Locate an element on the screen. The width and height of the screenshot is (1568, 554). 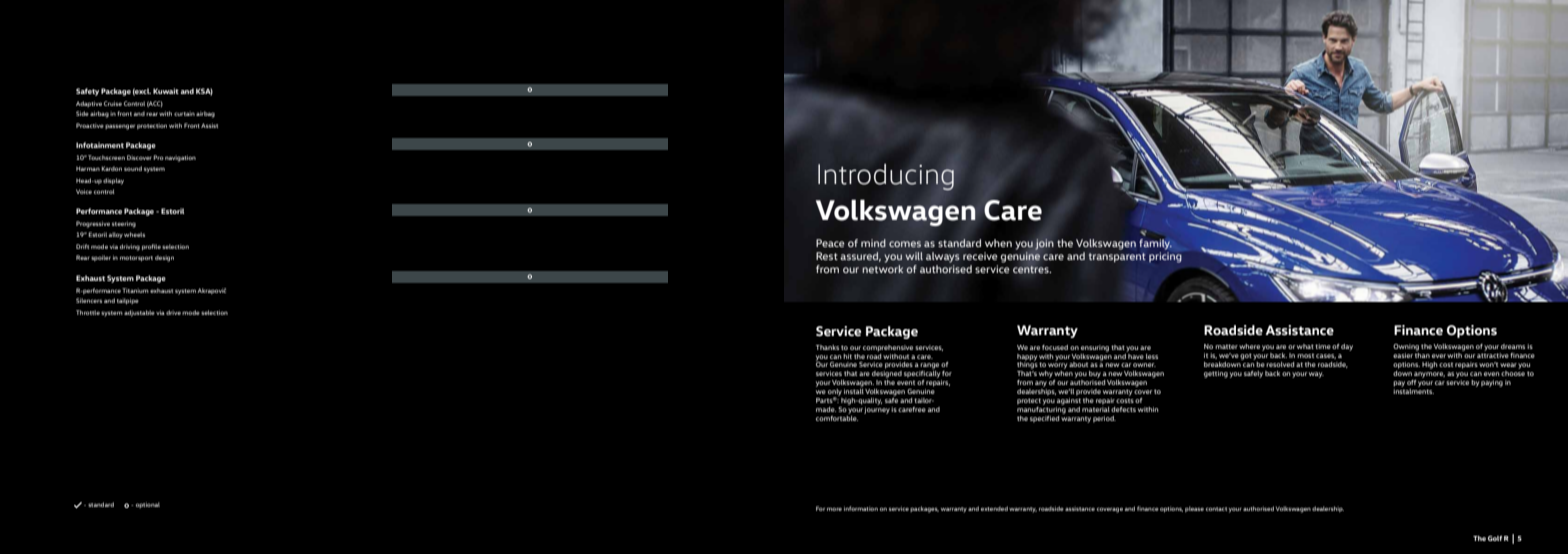
drive is located at coordinates (173, 312).
